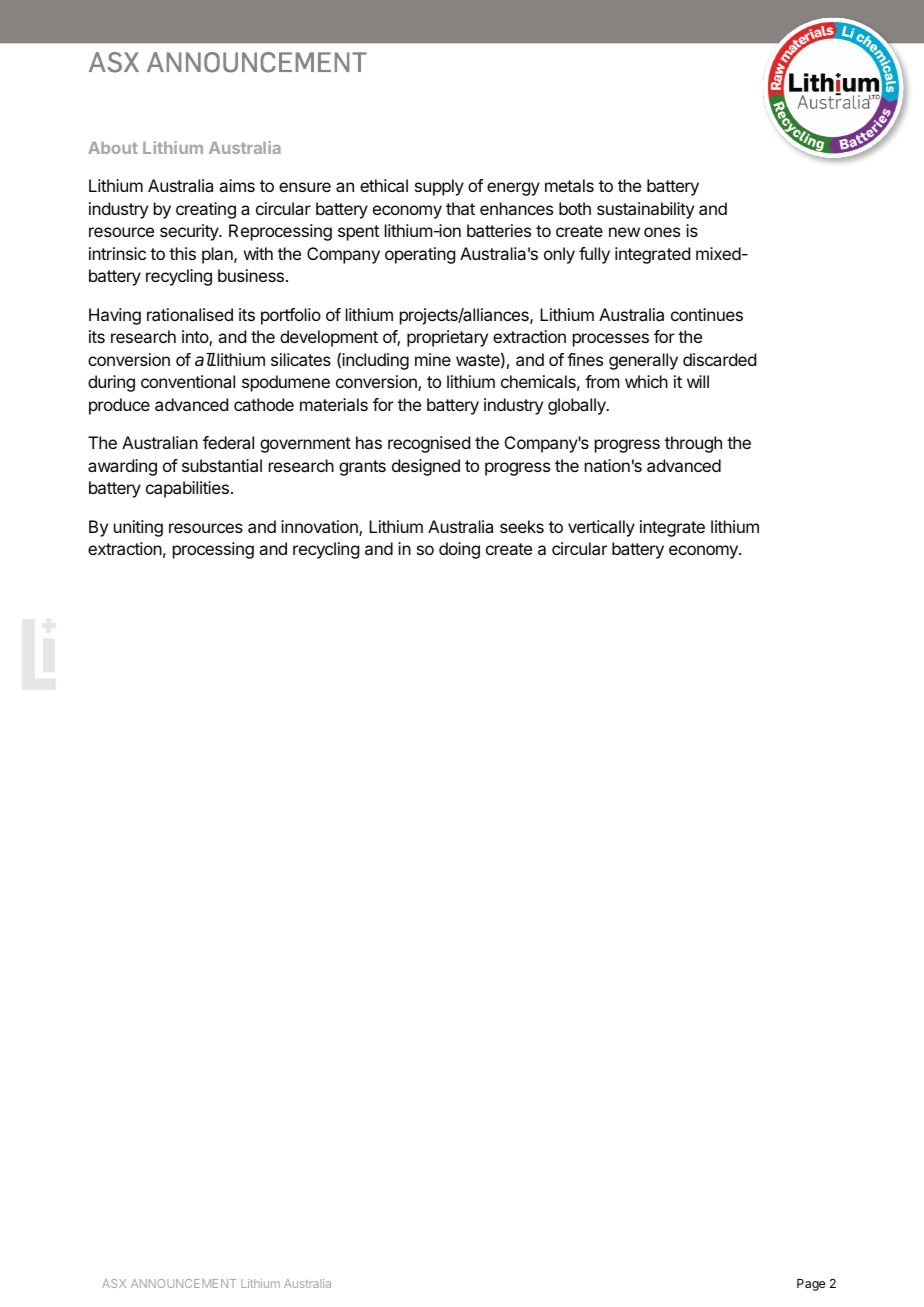 This screenshot has height=1307, width=924. I want to click on ANNOUNCEMENT, so click(183, 1283).
